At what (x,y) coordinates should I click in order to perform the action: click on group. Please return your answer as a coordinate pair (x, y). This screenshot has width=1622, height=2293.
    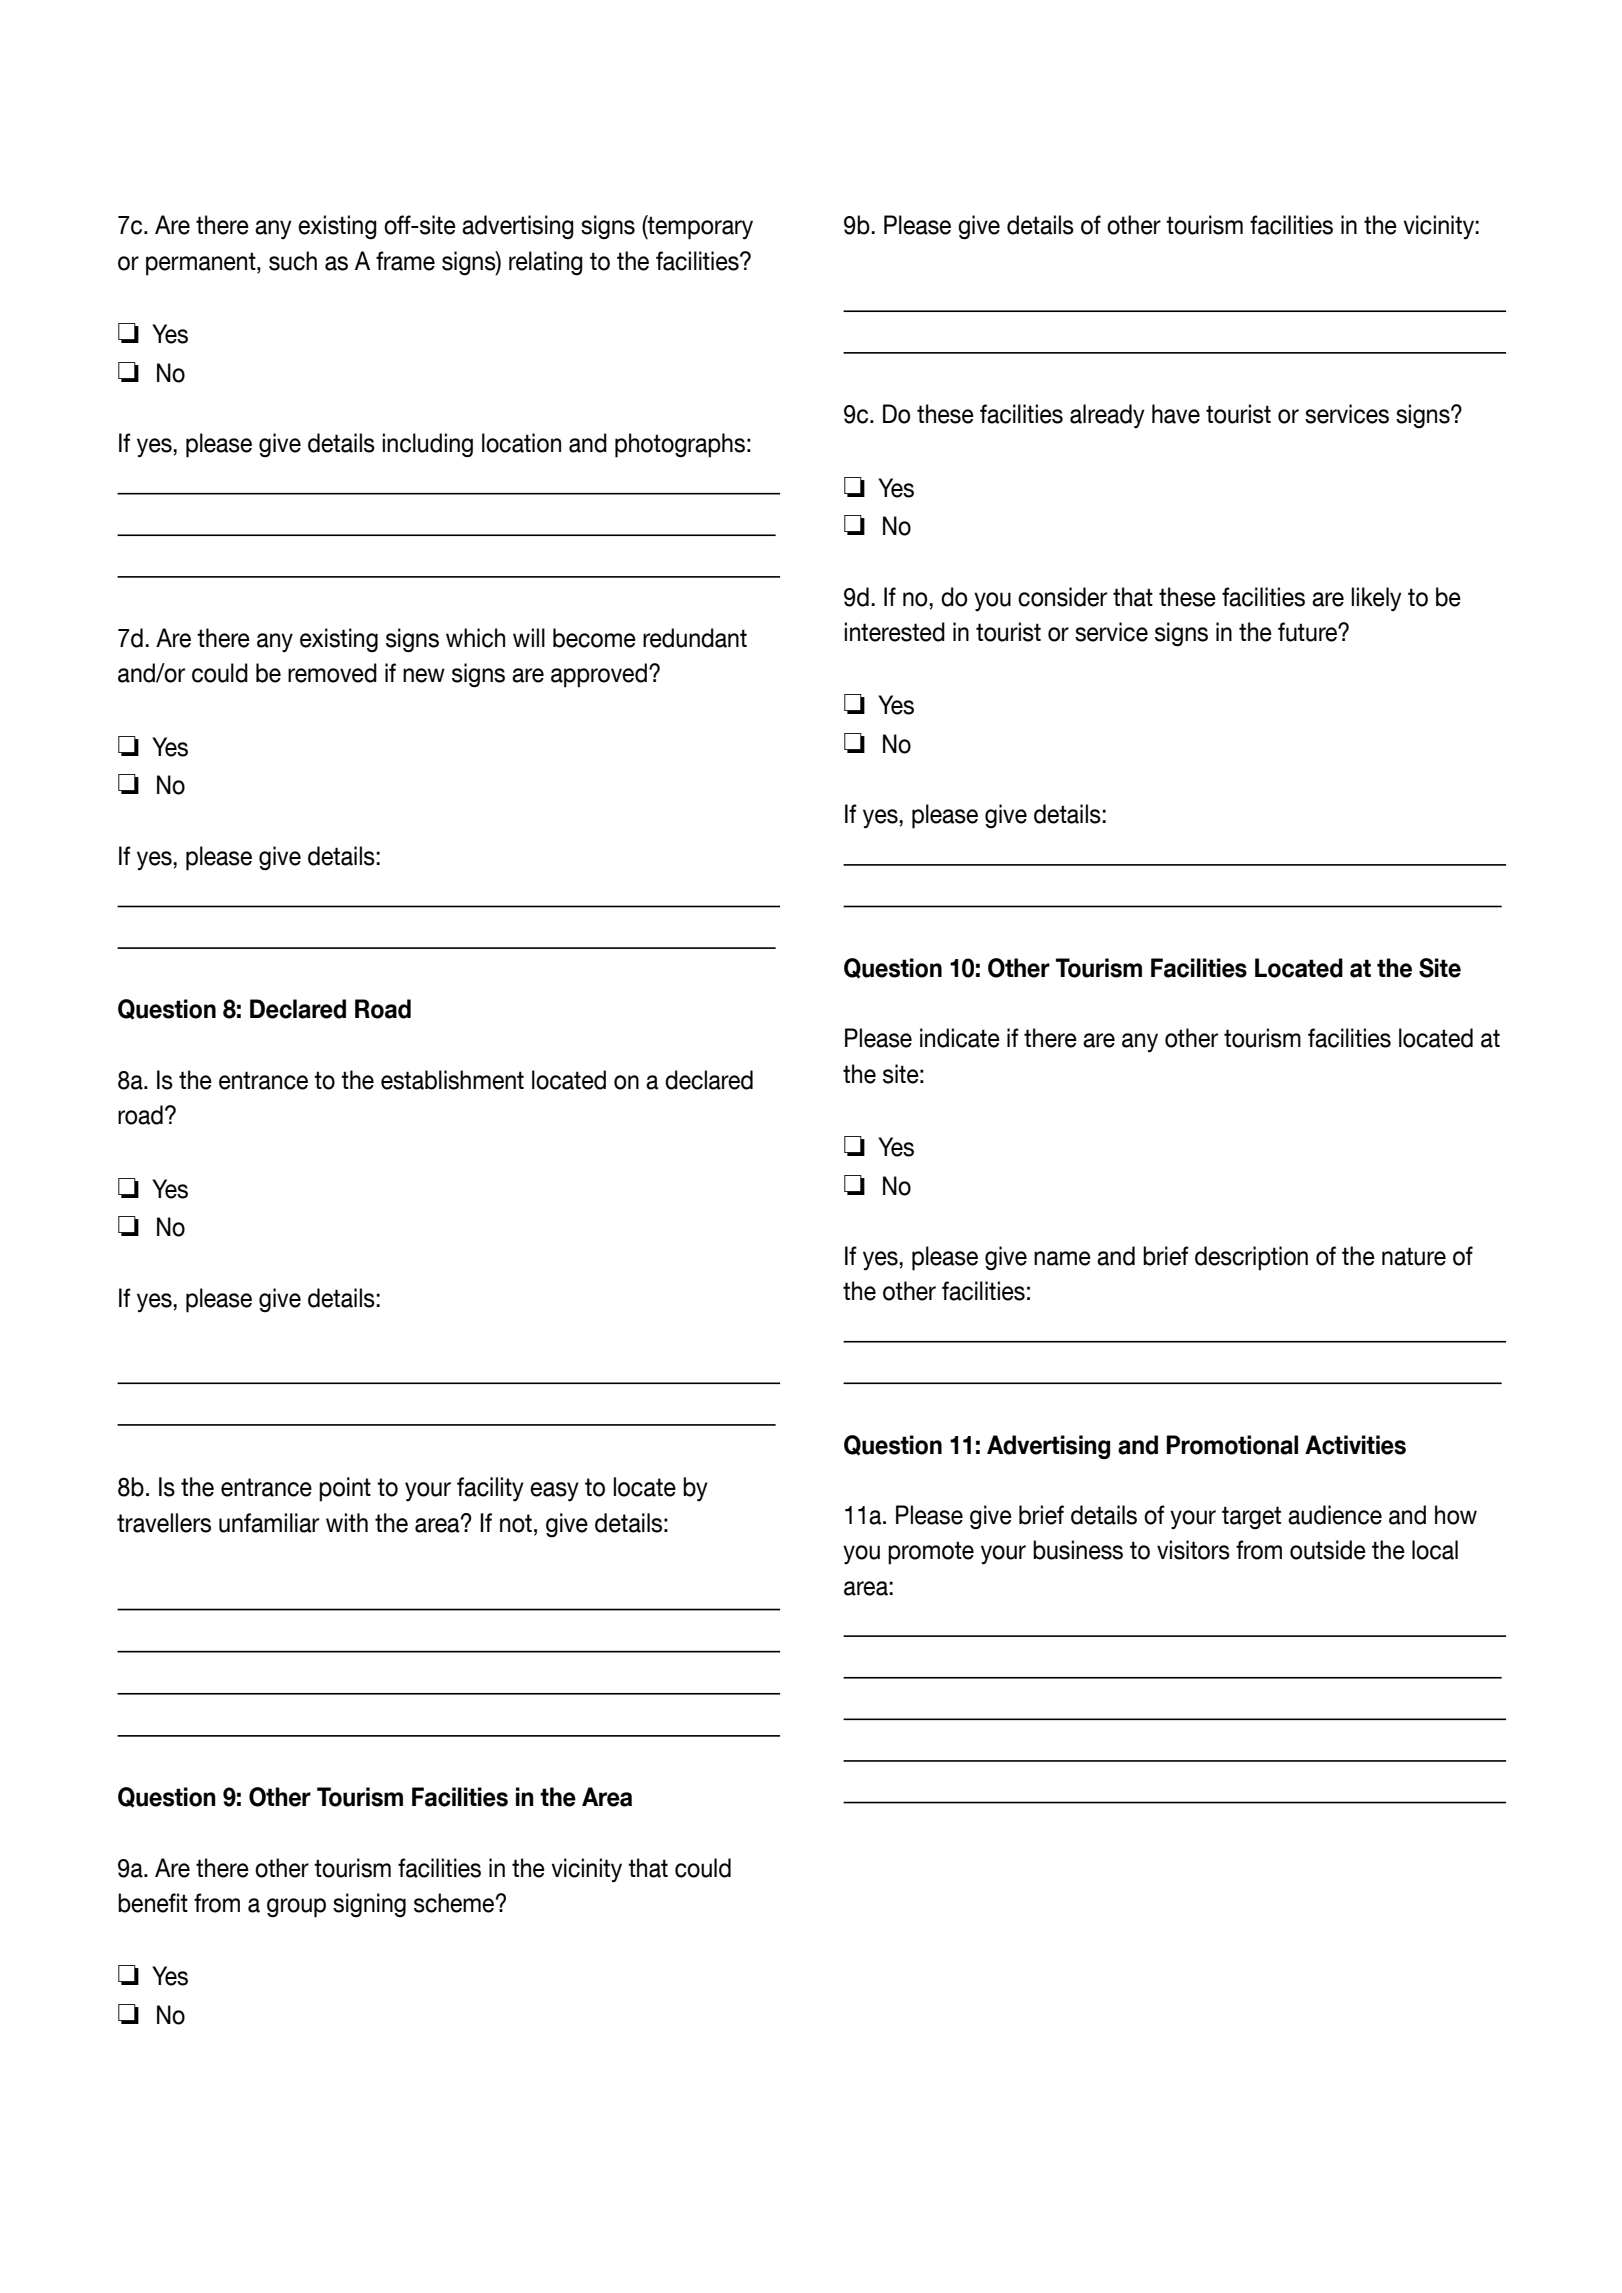
    Looking at the image, I should click on (296, 1908).
